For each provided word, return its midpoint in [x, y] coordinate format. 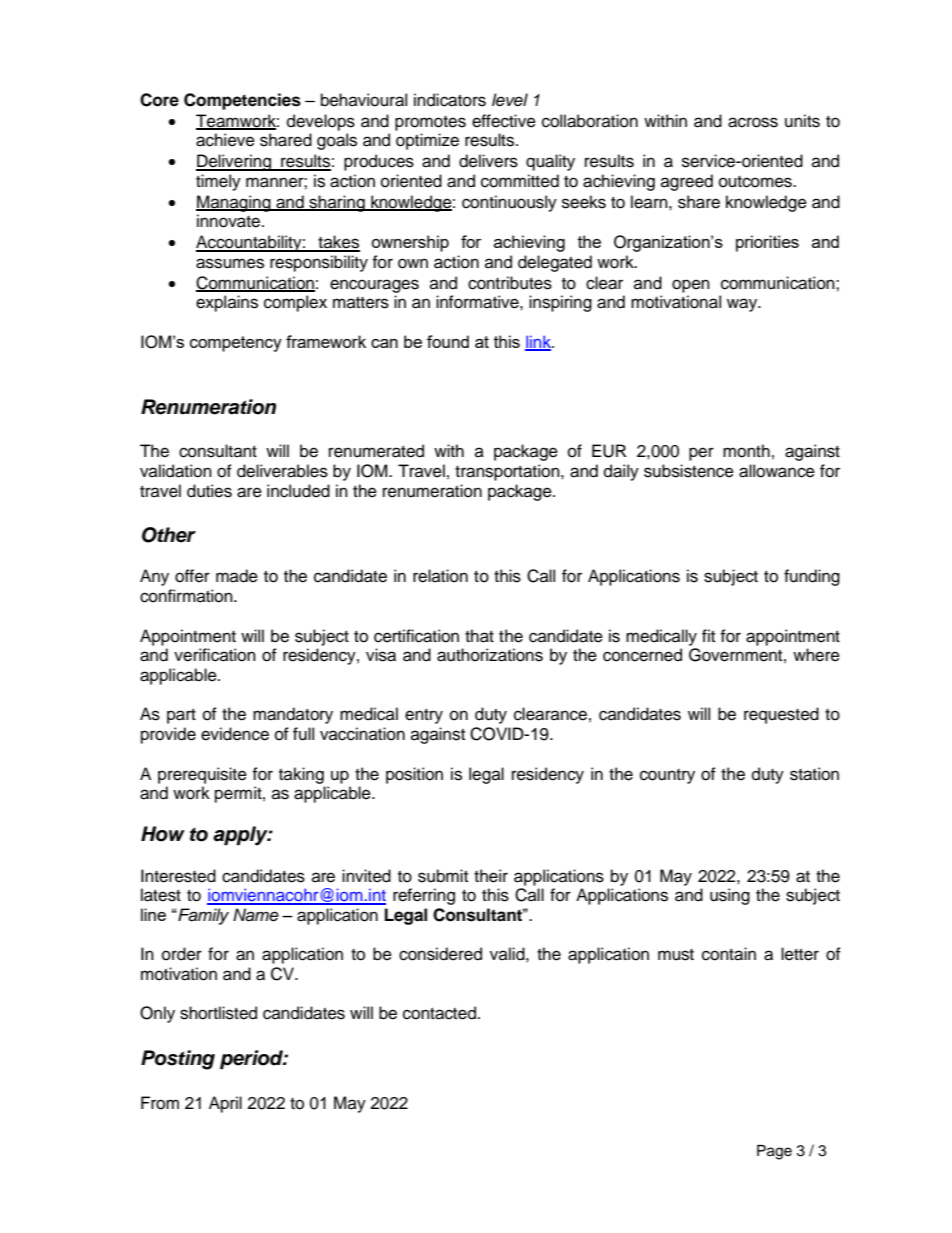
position [414, 775]
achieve [225, 140]
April [225, 1104]
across [753, 122]
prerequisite [202, 775]
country [667, 776]
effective [504, 121]
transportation [508, 472]
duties [209, 491]
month [746, 451]
